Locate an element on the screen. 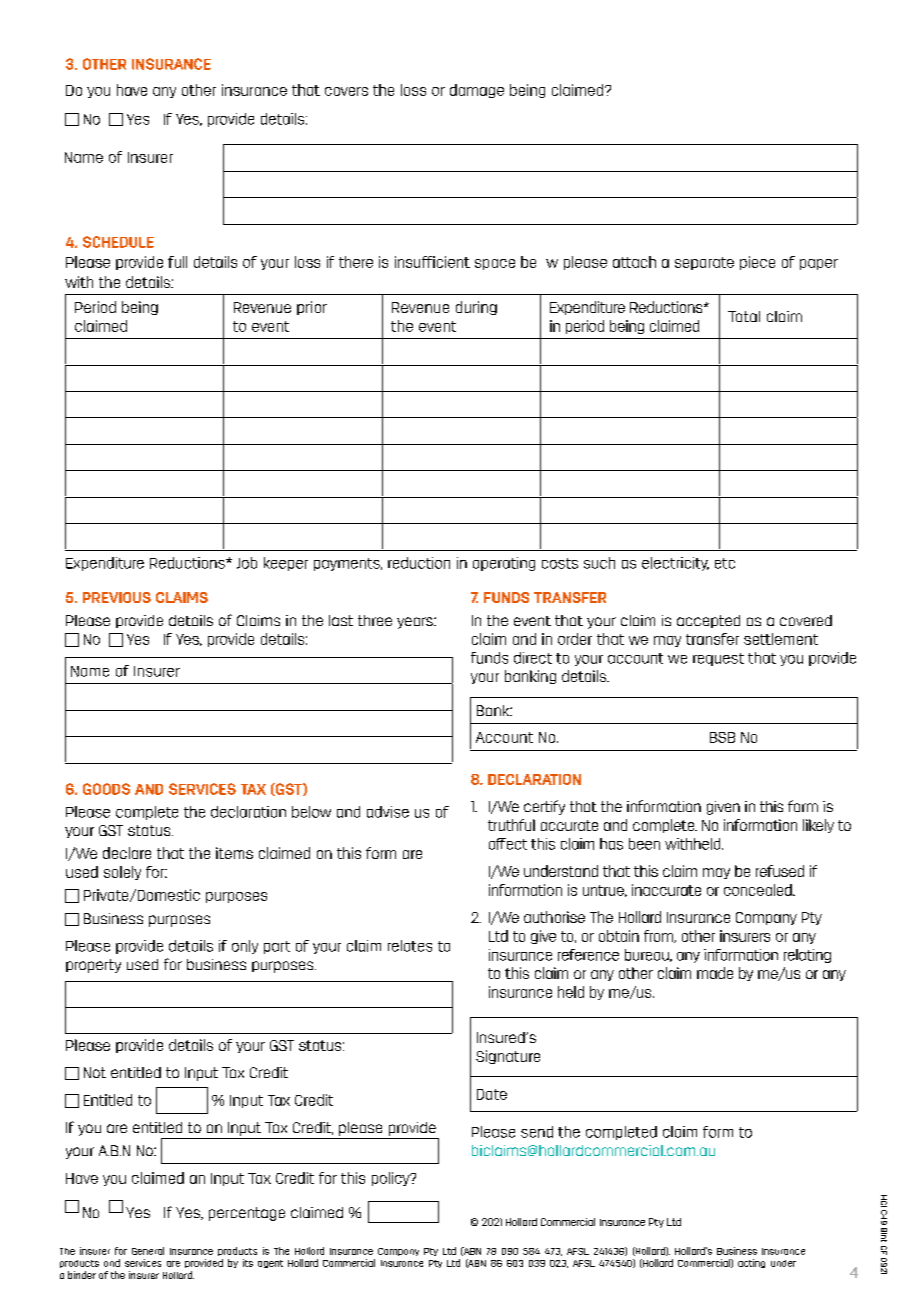 This screenshot has height=1308, width=924. full is located at coordinates (177, 262).
